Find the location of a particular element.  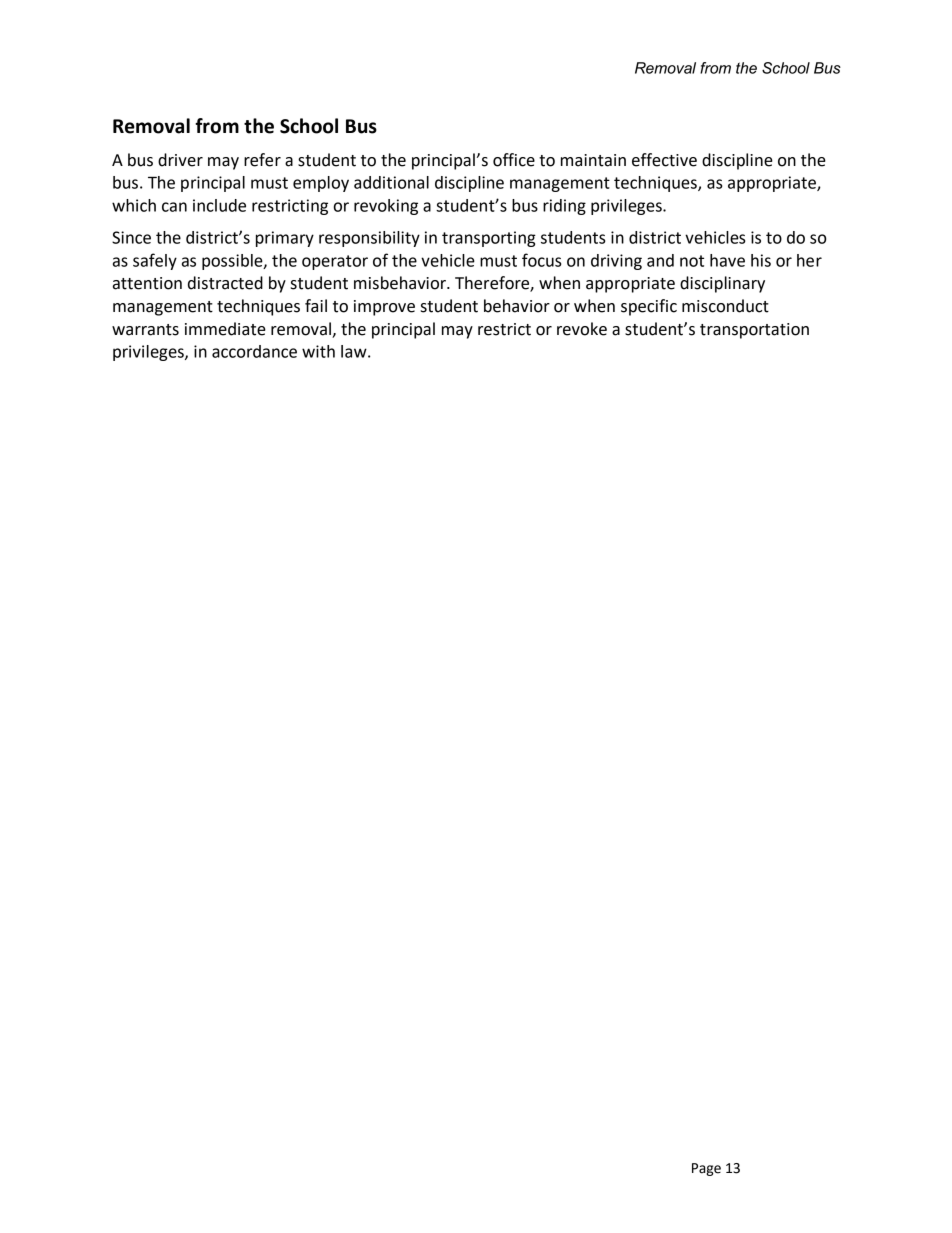

additional is located at coordinates (391, 182).
